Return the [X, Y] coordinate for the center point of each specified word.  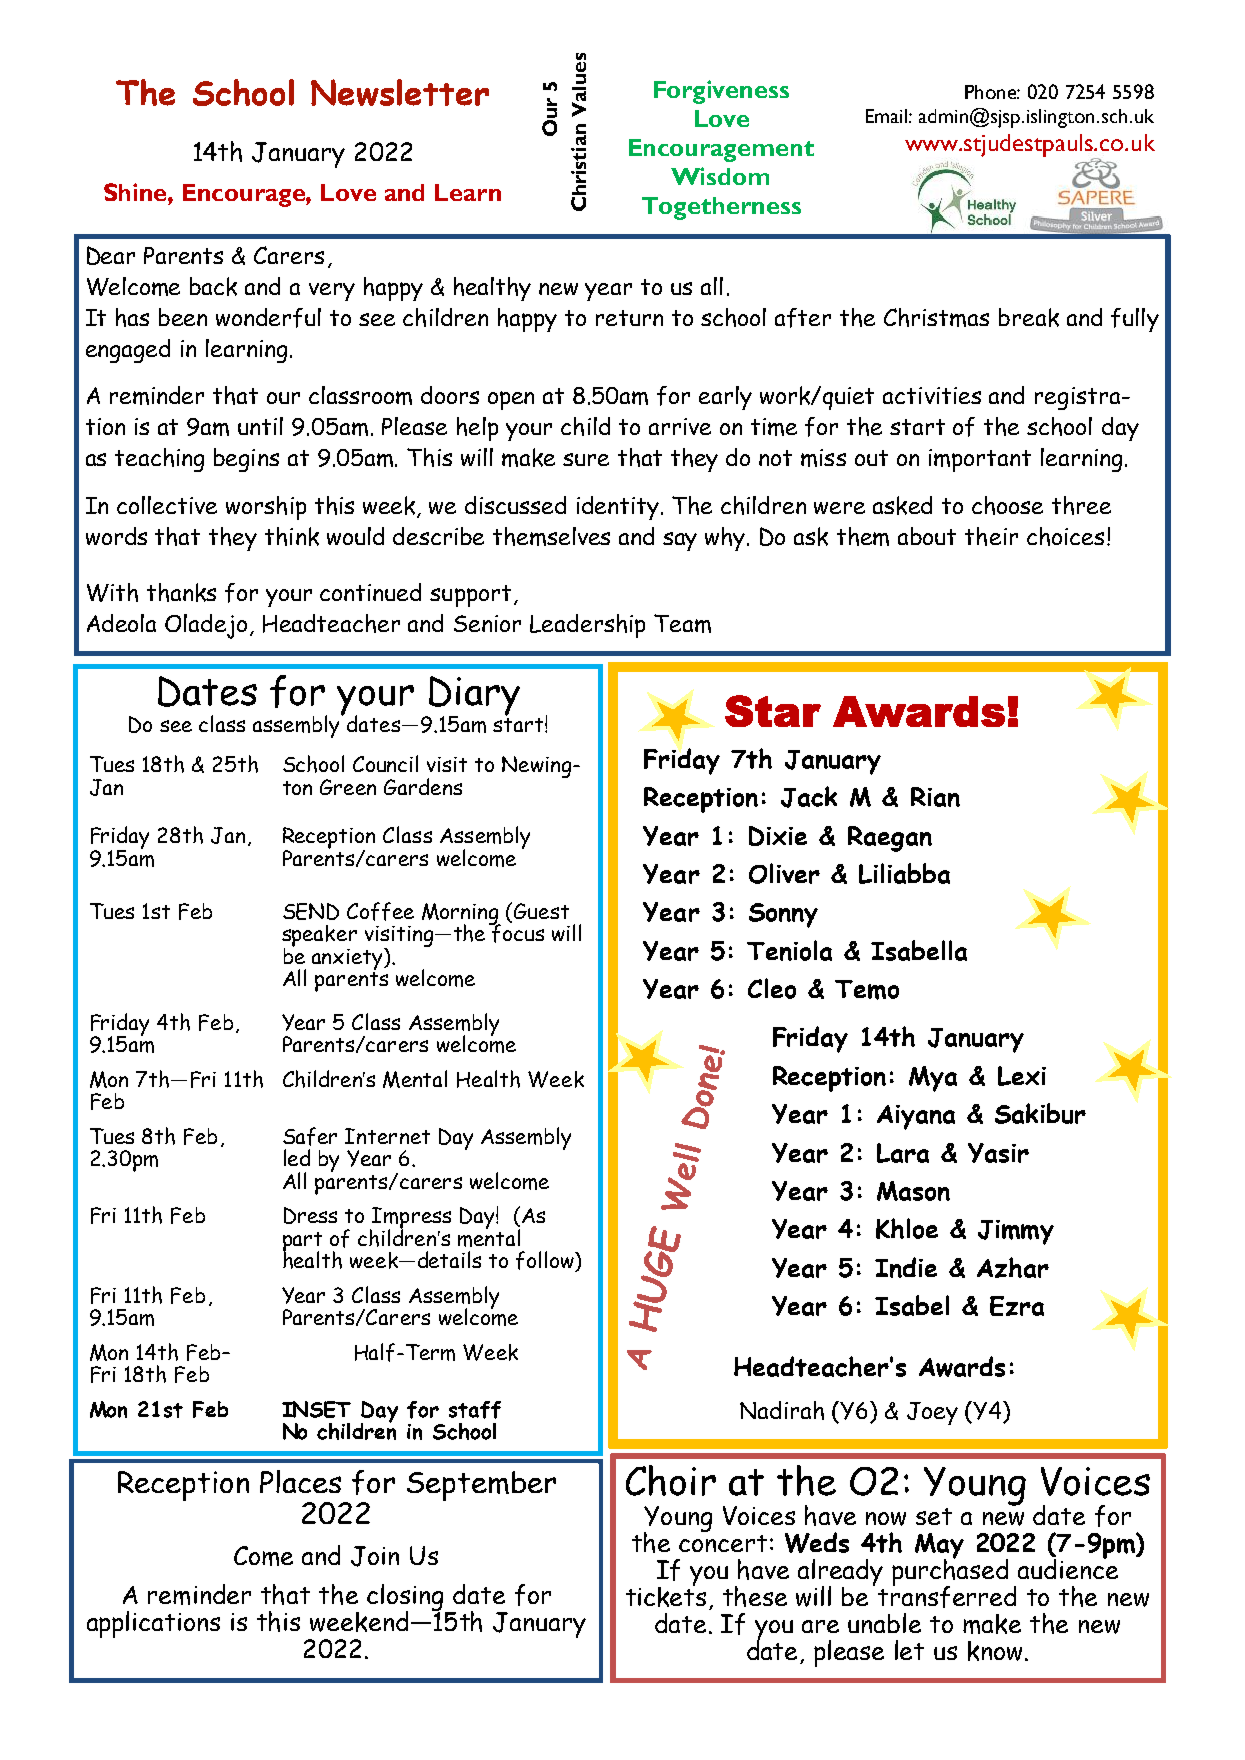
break [1029, 317]
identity [618, 508]
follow [546, 1261]
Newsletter [400, 92]
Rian [935, 797]
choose [1007, 505]
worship [266, 508]
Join [375, 1556]
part [302, 1243]
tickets [666, 1595]
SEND [311, 911]
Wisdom [720, 176]
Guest [541, 911]
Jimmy [1016, 1232]
